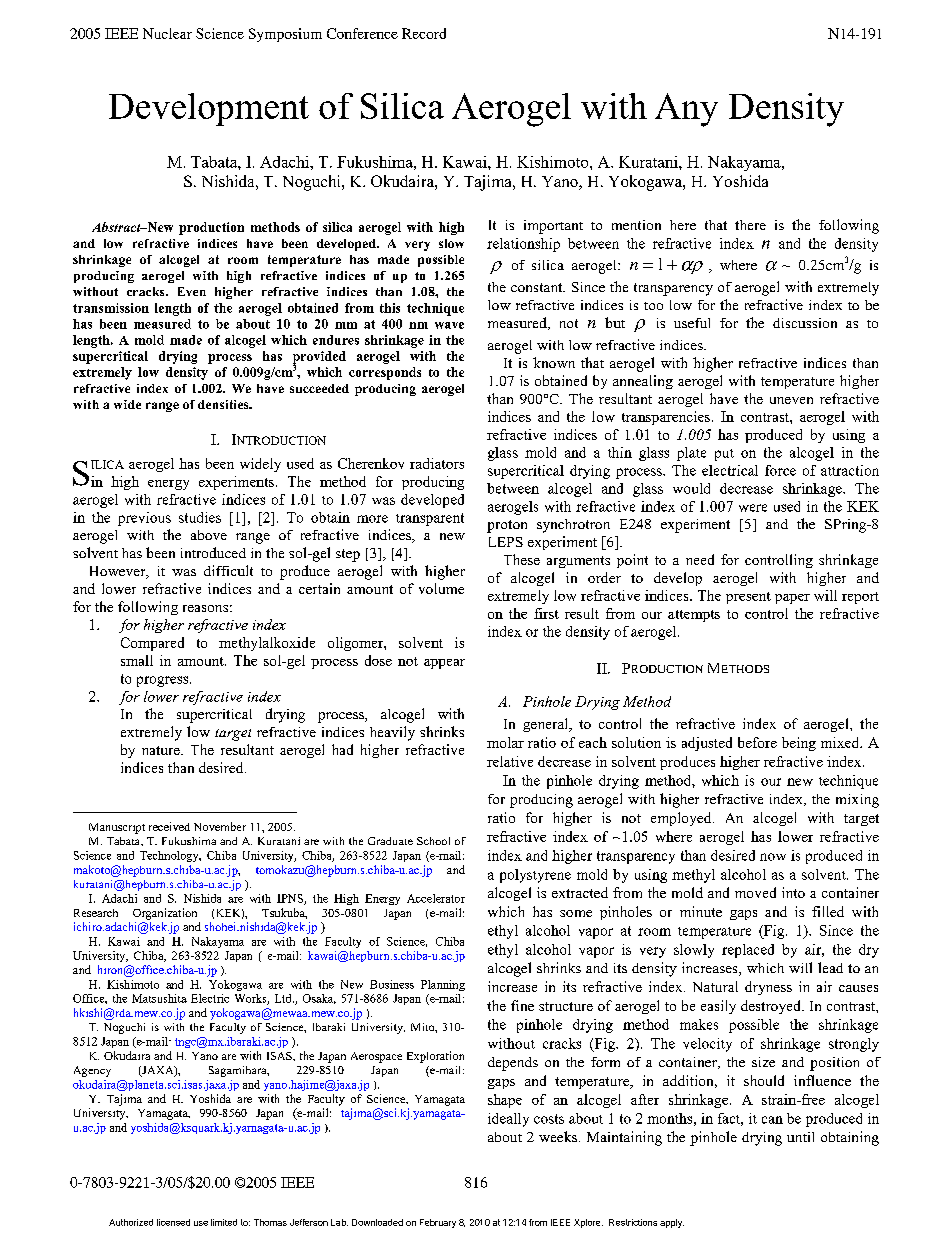 Image resolution: width=952 pixels, height=1233 pixels. Describe the element at coordinates (805, 323) in the image. I see `discussion` at that location.
